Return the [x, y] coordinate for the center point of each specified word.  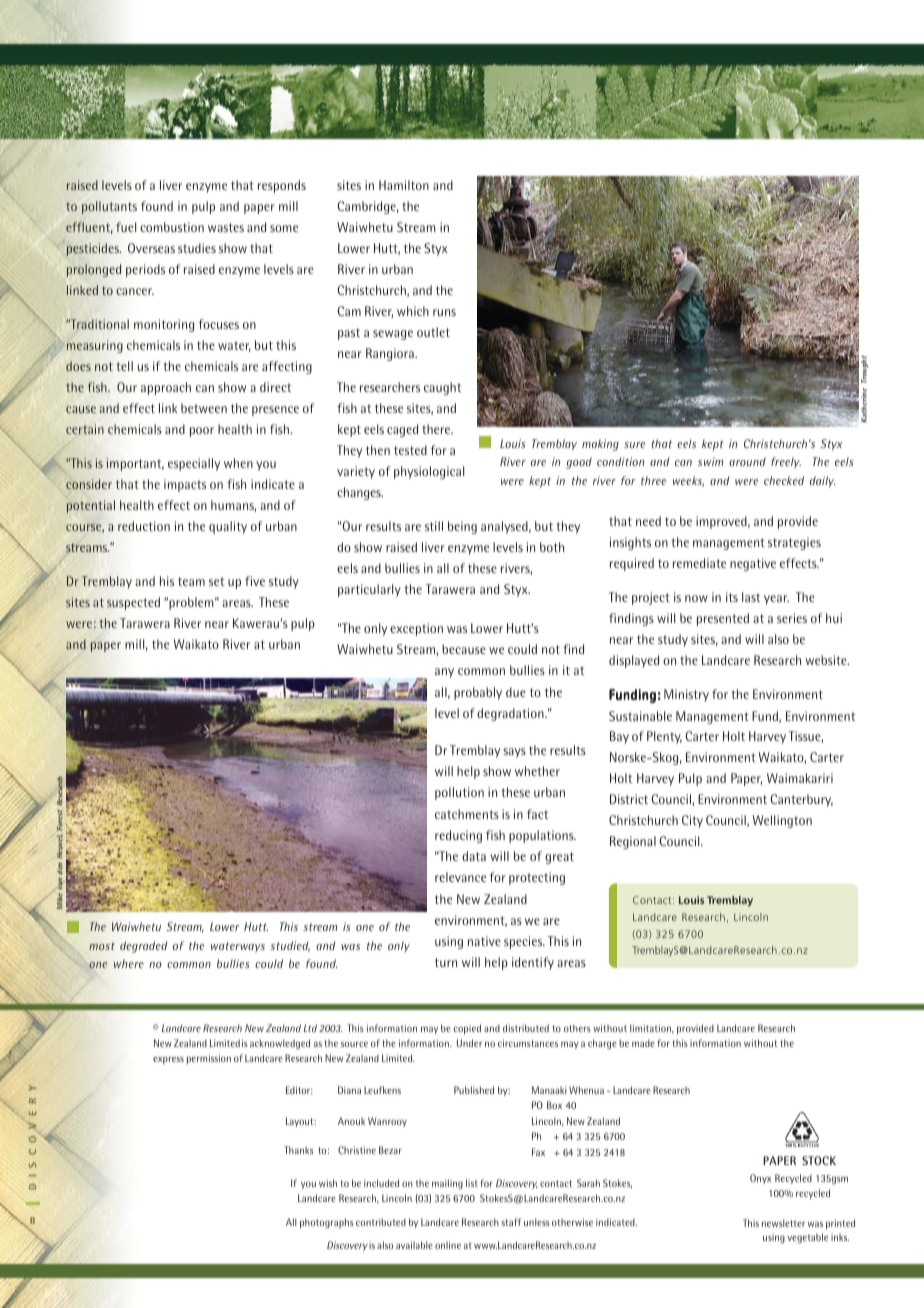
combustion [172, 227]
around [747, 461]
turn [446, 962]
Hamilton [404, 185]
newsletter [783, 1223]
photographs [327, 1223]
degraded [143, 947]
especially [194, 464]
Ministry [686, 695]
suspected [133, 603]
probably [478, 693]
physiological [429, 472]
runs [444, 312]
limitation [652, 1028]
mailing [447, 1184]
